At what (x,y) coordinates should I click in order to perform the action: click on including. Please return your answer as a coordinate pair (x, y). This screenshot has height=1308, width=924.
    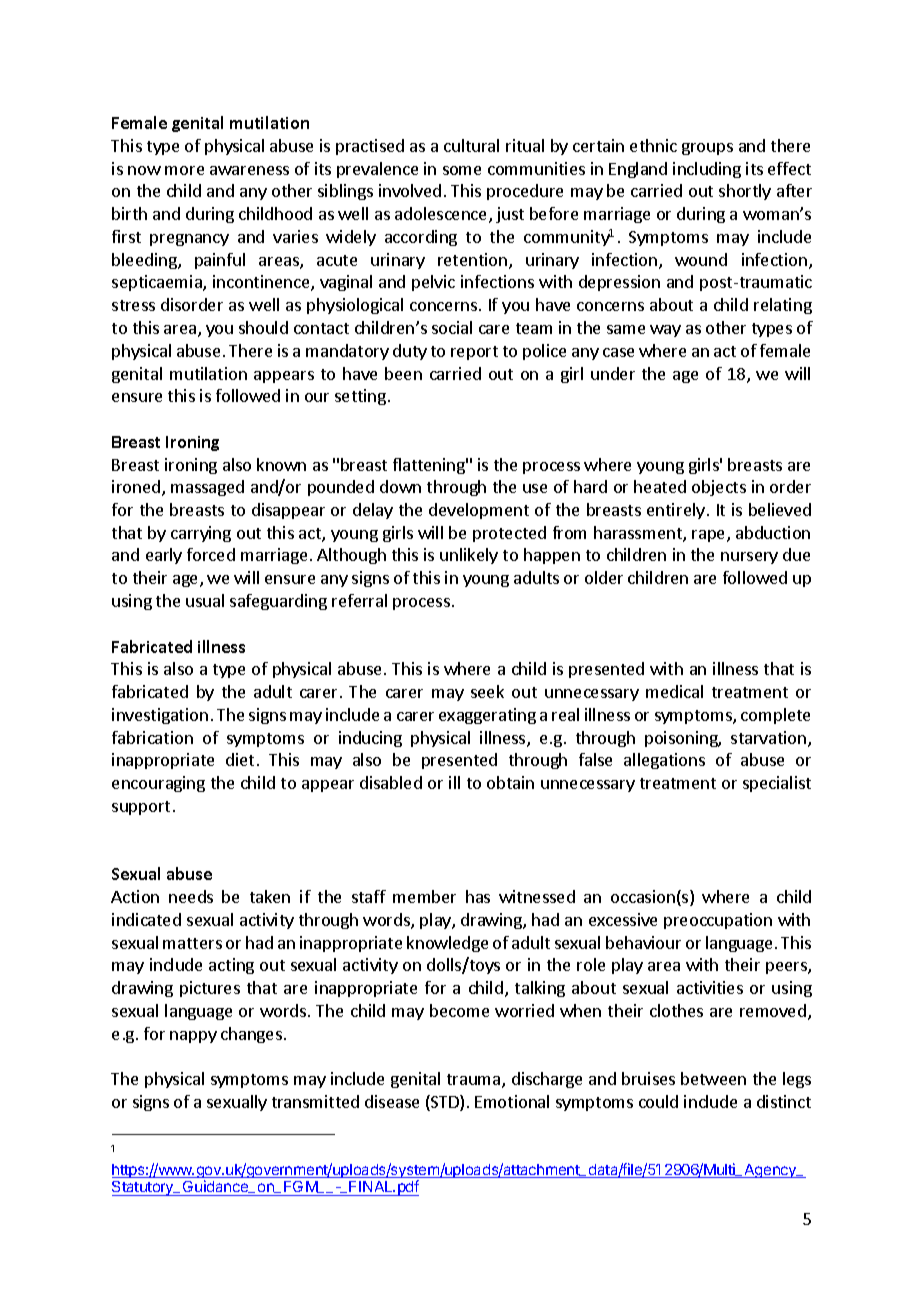
    Looking at the image, I should click on (707, 170).
